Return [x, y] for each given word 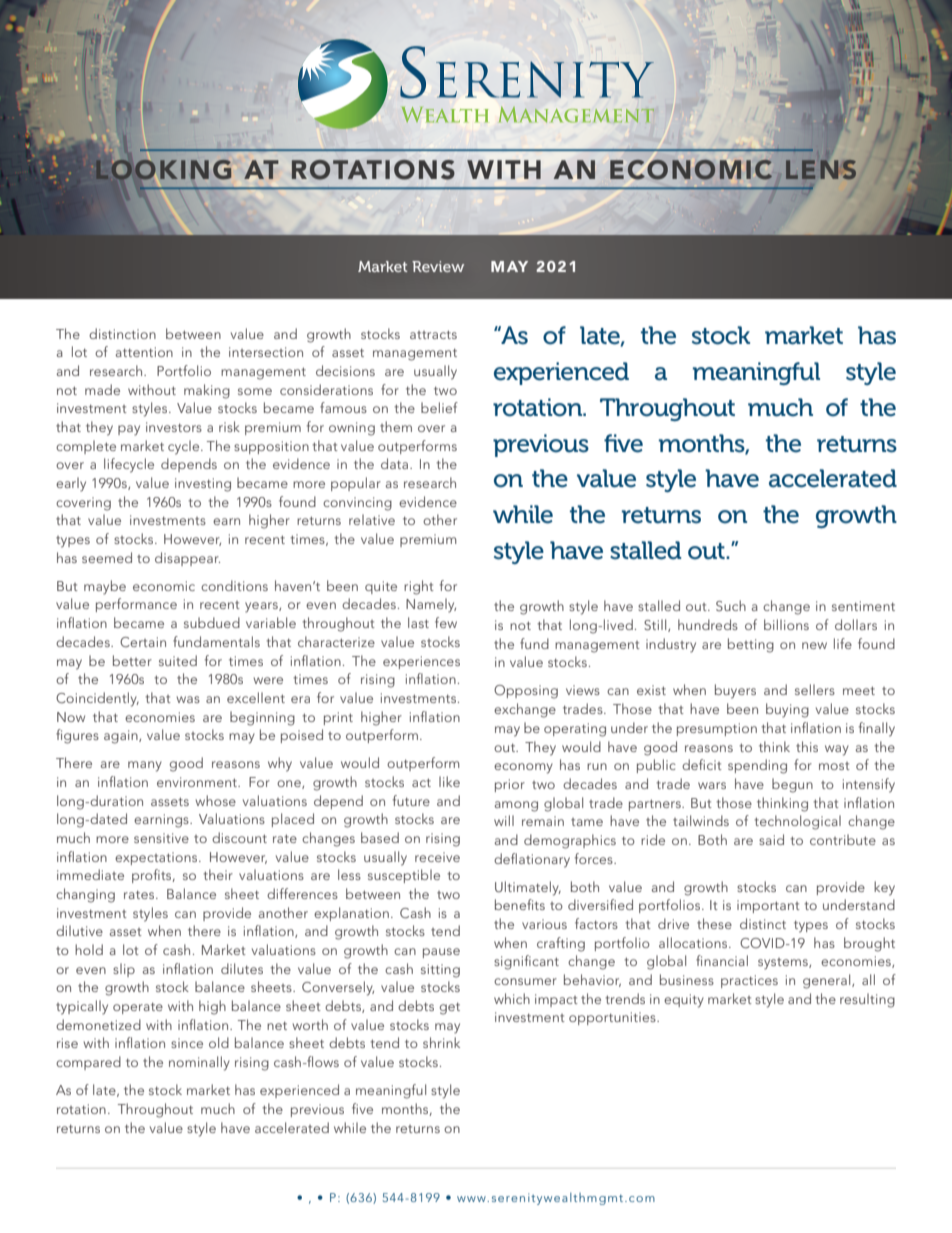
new [814, 645]
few [446, 622]
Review [438, 266]
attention [144, 352]
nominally [199, 1063]
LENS [821, 169]
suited [178, 660]
